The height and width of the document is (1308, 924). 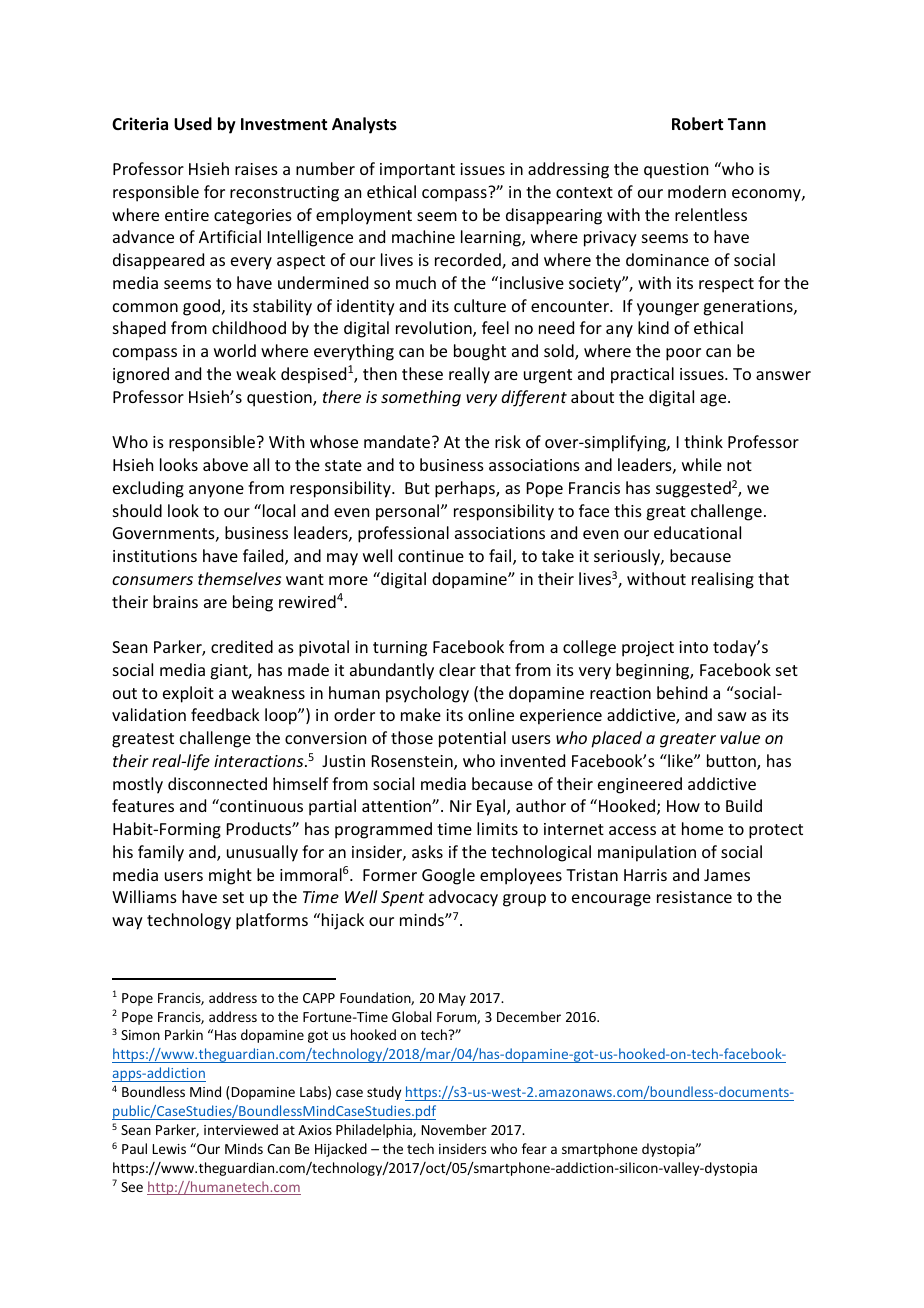 I want to click on clear, so click(x=457, y=669).
